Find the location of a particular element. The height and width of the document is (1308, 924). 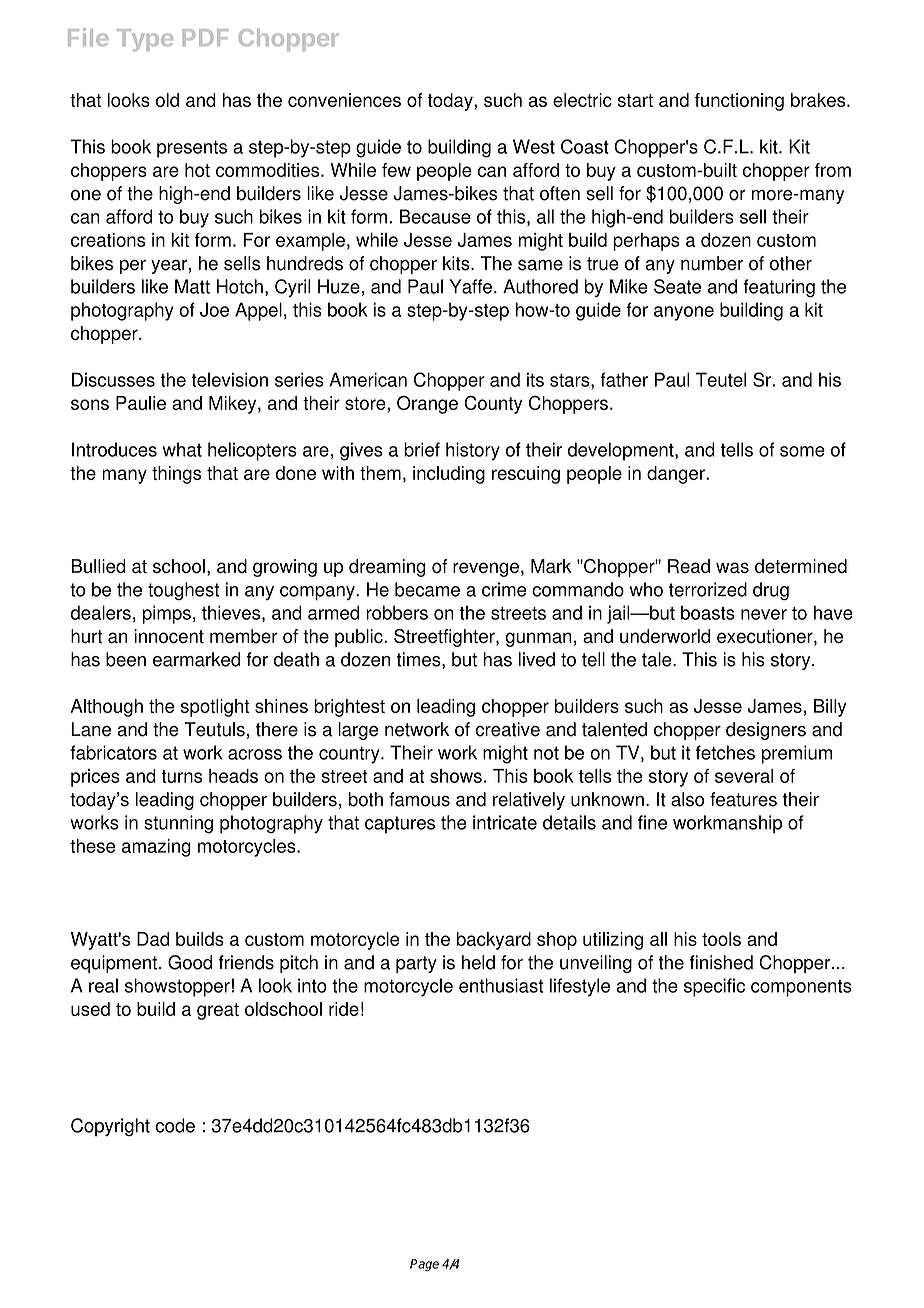

Type is located at coordinates (145, 40).
